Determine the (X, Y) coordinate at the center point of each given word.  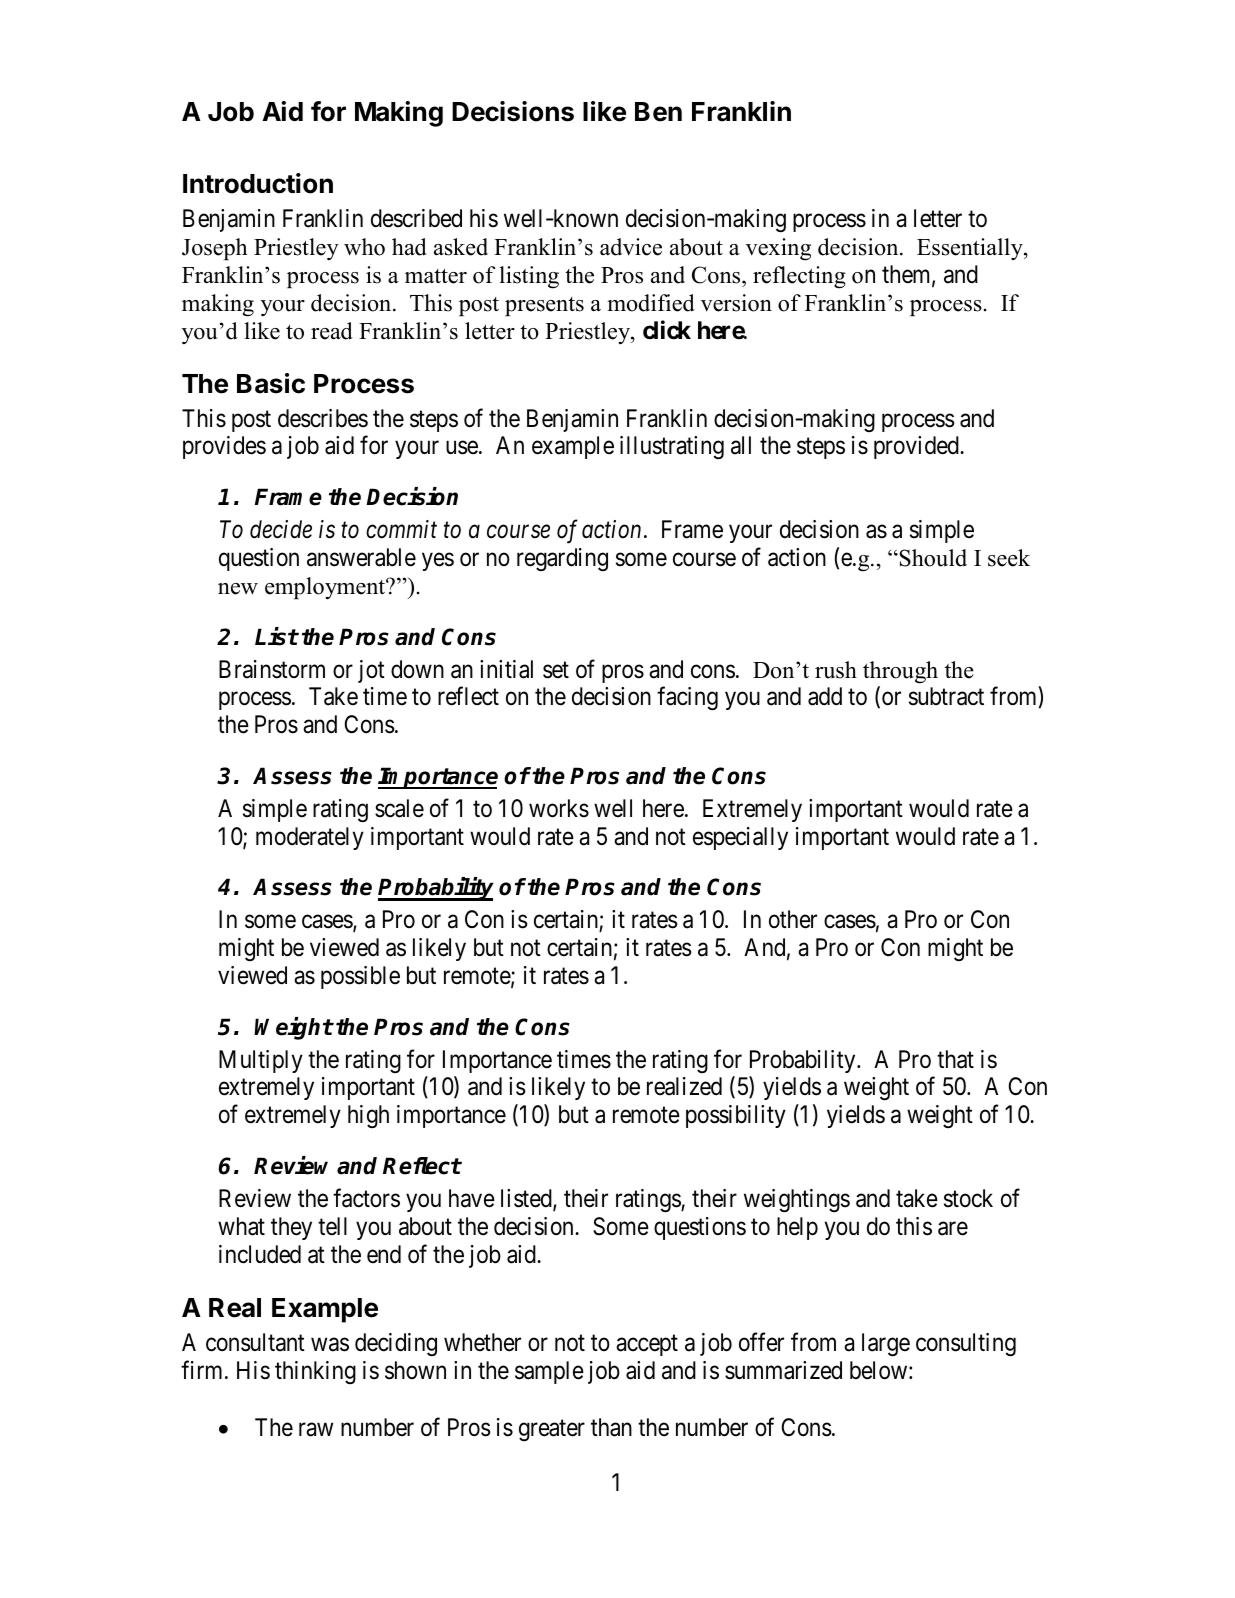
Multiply (261, 1061)
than (611, 1427)
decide (281, 529)
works (559, 808)
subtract (946, 696)
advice (631, 247)
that (955, 1059)
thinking (315, 1372)
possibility (736, 1116)
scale (399, 808)
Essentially (971, 249)
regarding (562, 559)
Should (932, 558)
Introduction (258, 183)
